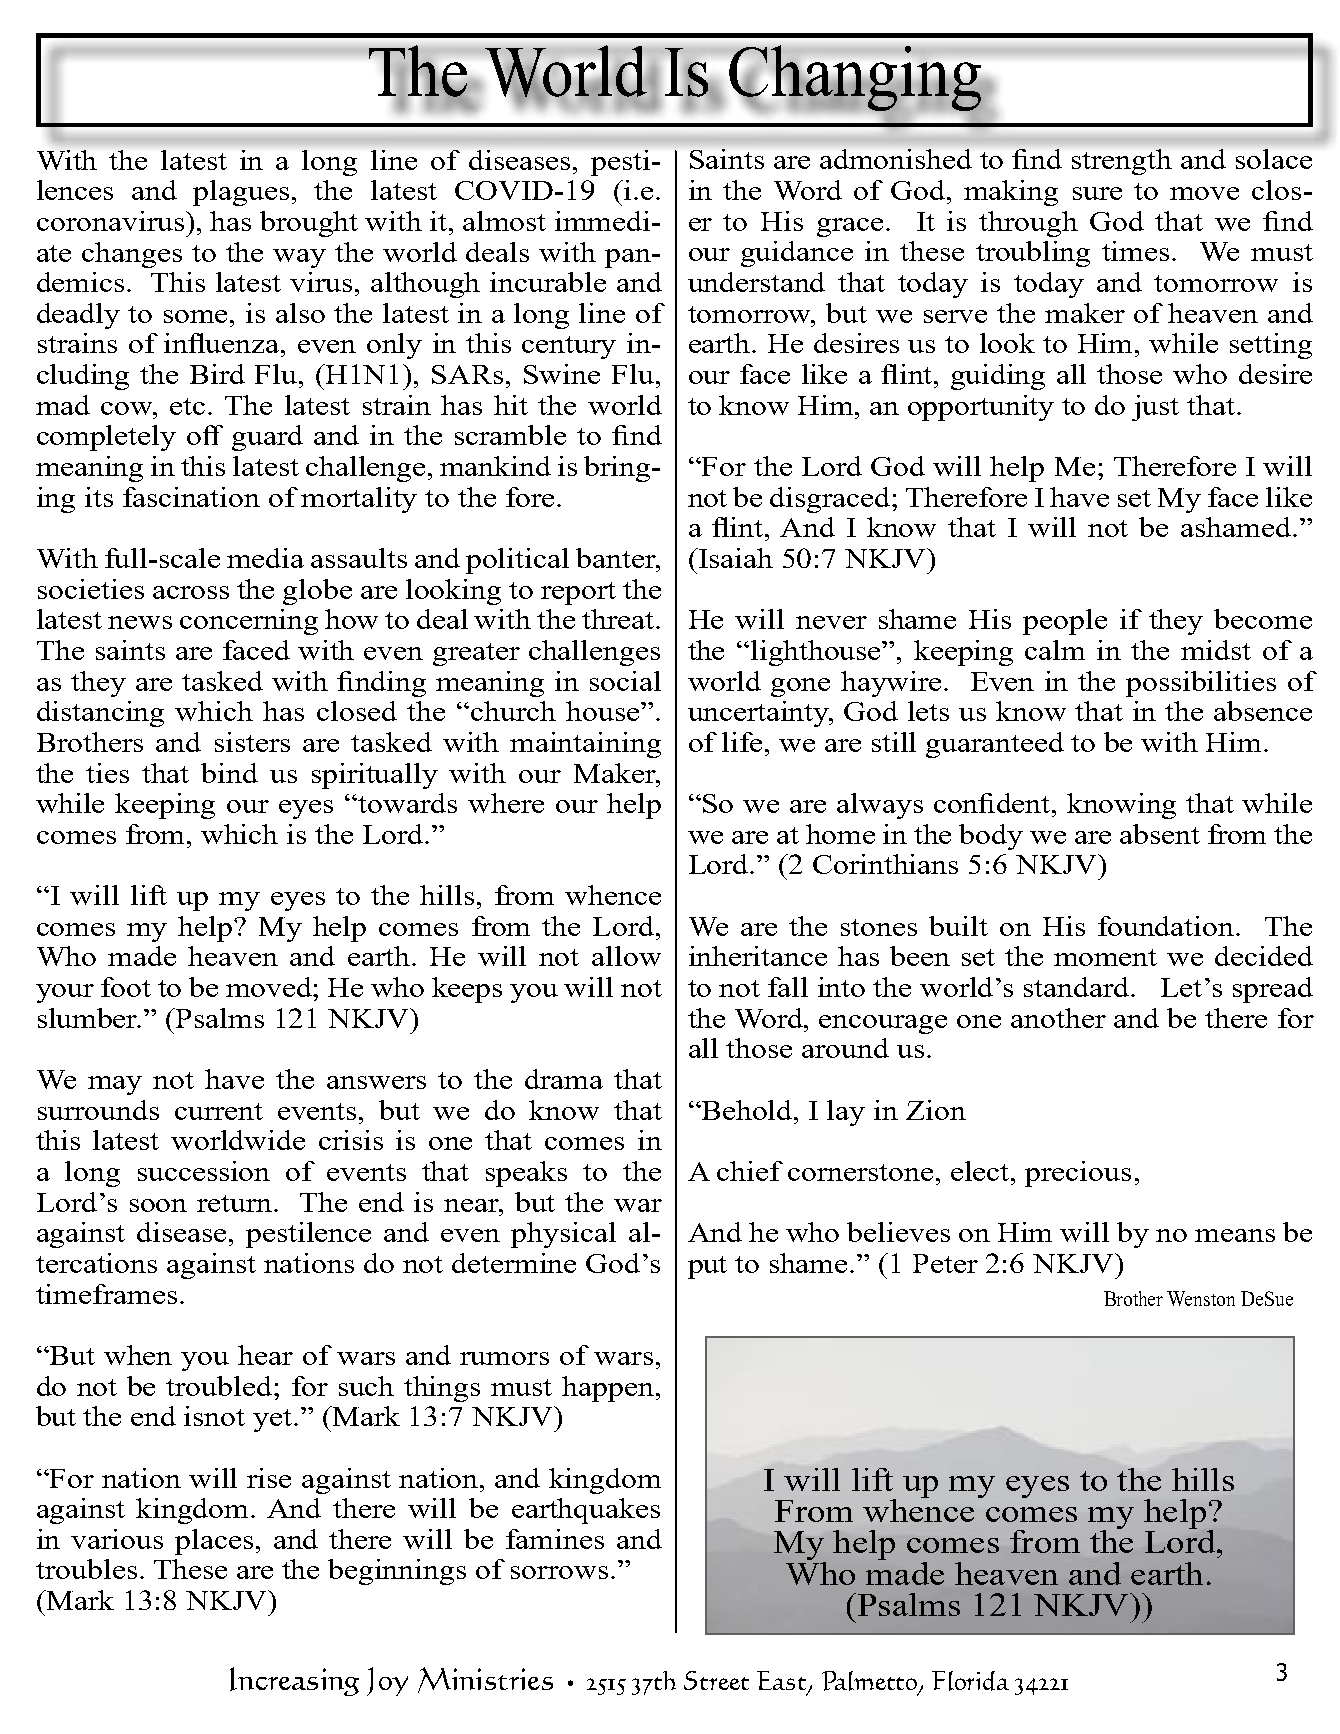 Image resolution: width=1340 pixels, height=1734 pixels. I want to click on Increasing, so click(294, 1681).
